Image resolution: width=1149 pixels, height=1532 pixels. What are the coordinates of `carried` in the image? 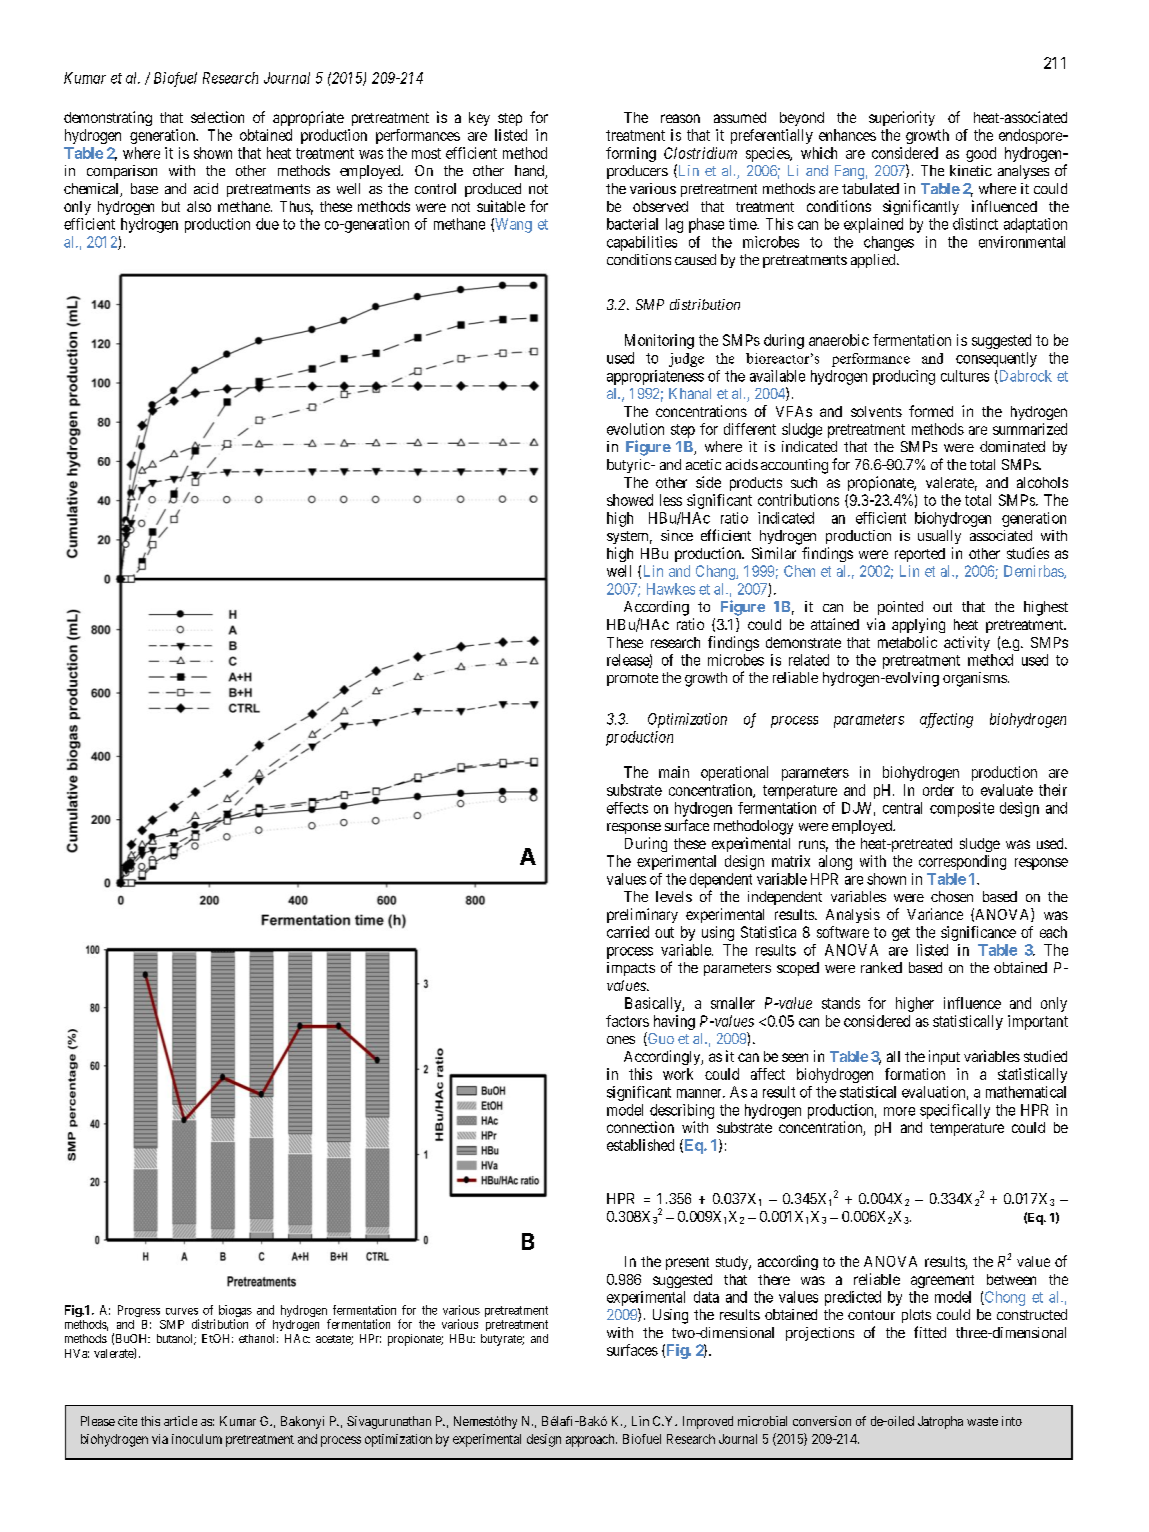 It's located at (628, 932).
